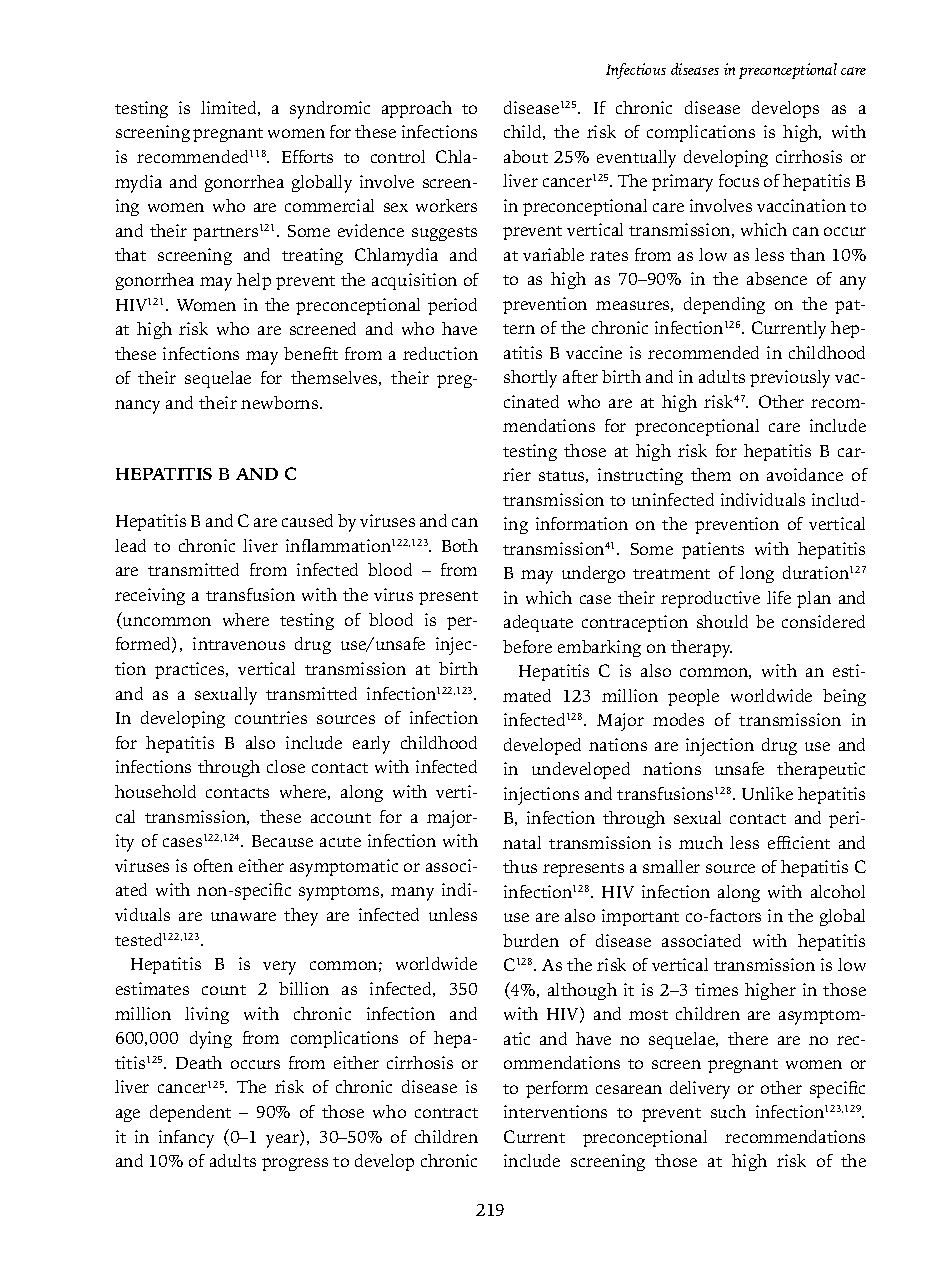 The height and width of the screenshot is (1278, 952). Describe the element at coordinates (213, 865) in the screenshot. I see `often` at that location.
